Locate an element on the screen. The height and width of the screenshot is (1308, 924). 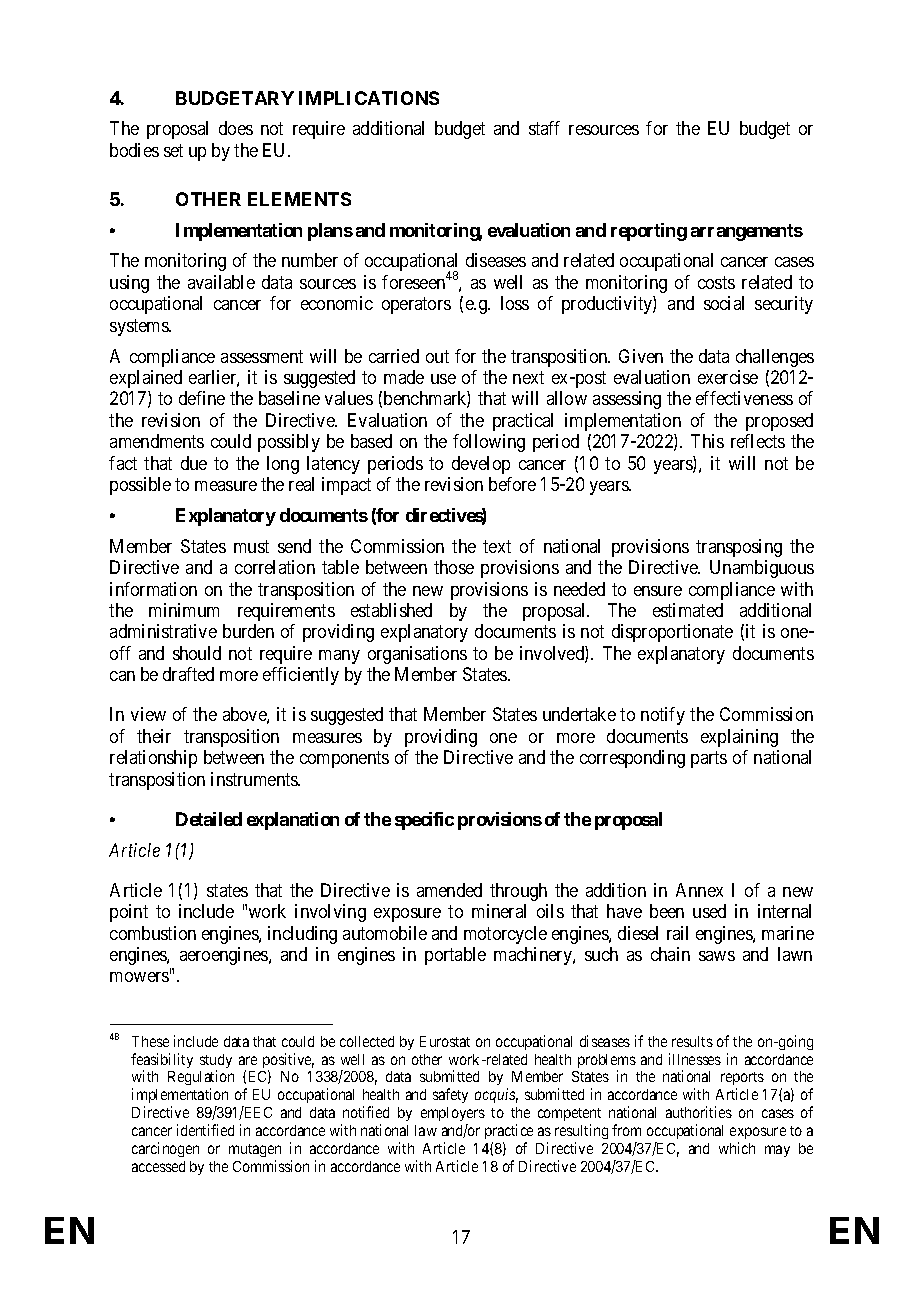
should is located at coordinates (197, 653).
